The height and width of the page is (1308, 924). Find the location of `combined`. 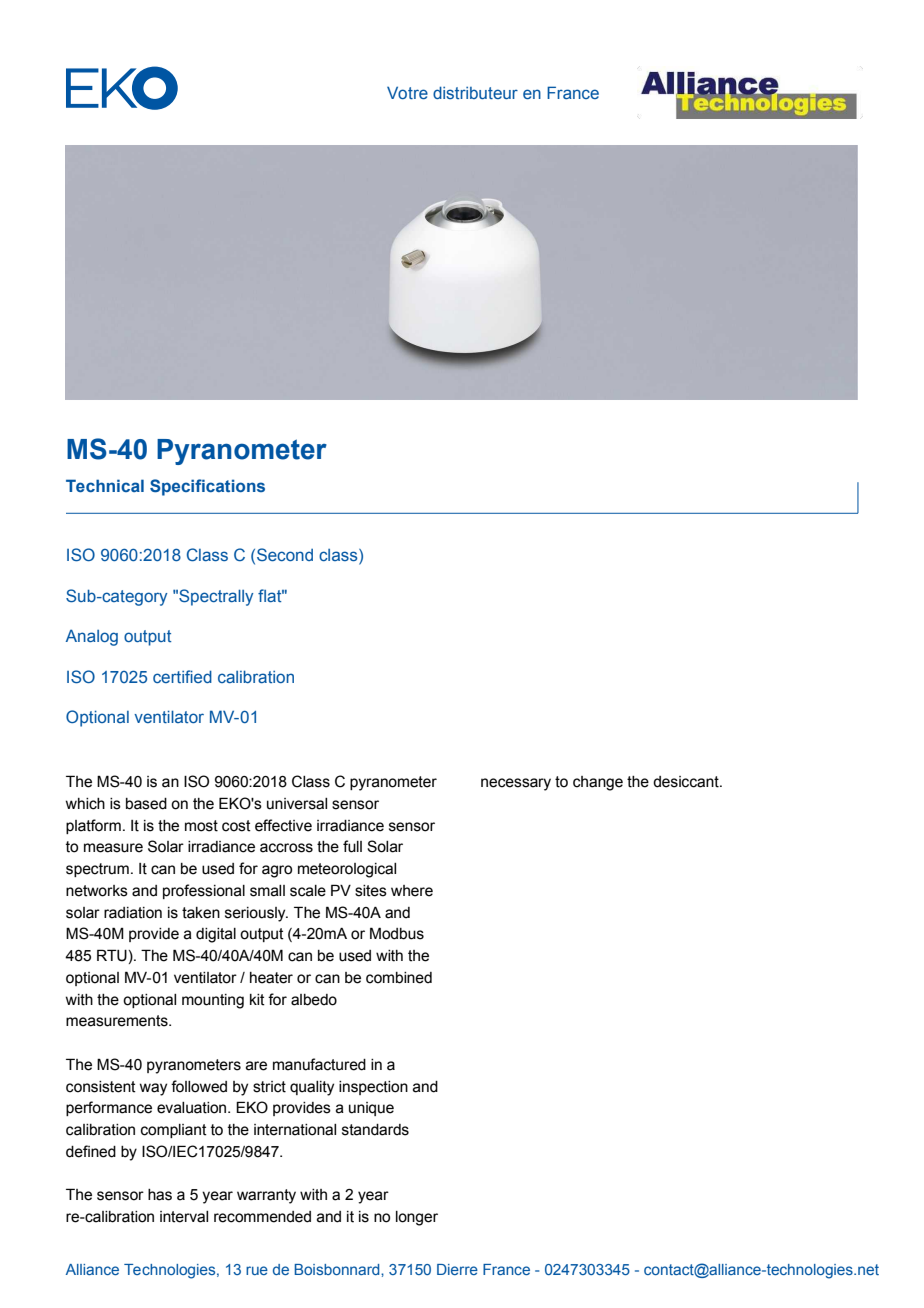

combined is located at coordinates (399, 978).
